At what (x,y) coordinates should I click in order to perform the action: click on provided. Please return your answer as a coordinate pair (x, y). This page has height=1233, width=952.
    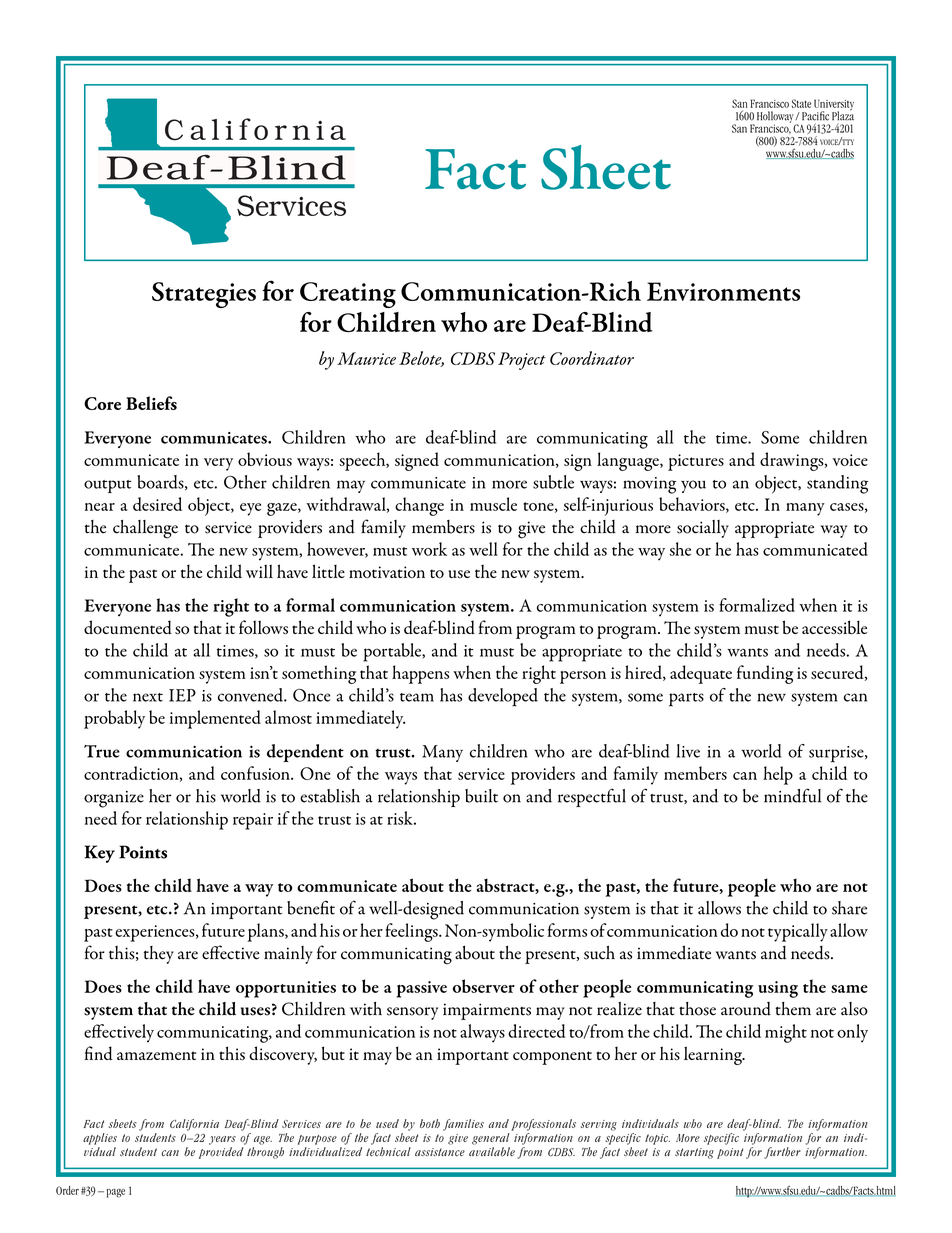
    Looking at the image, I should click on (221, 1153).
